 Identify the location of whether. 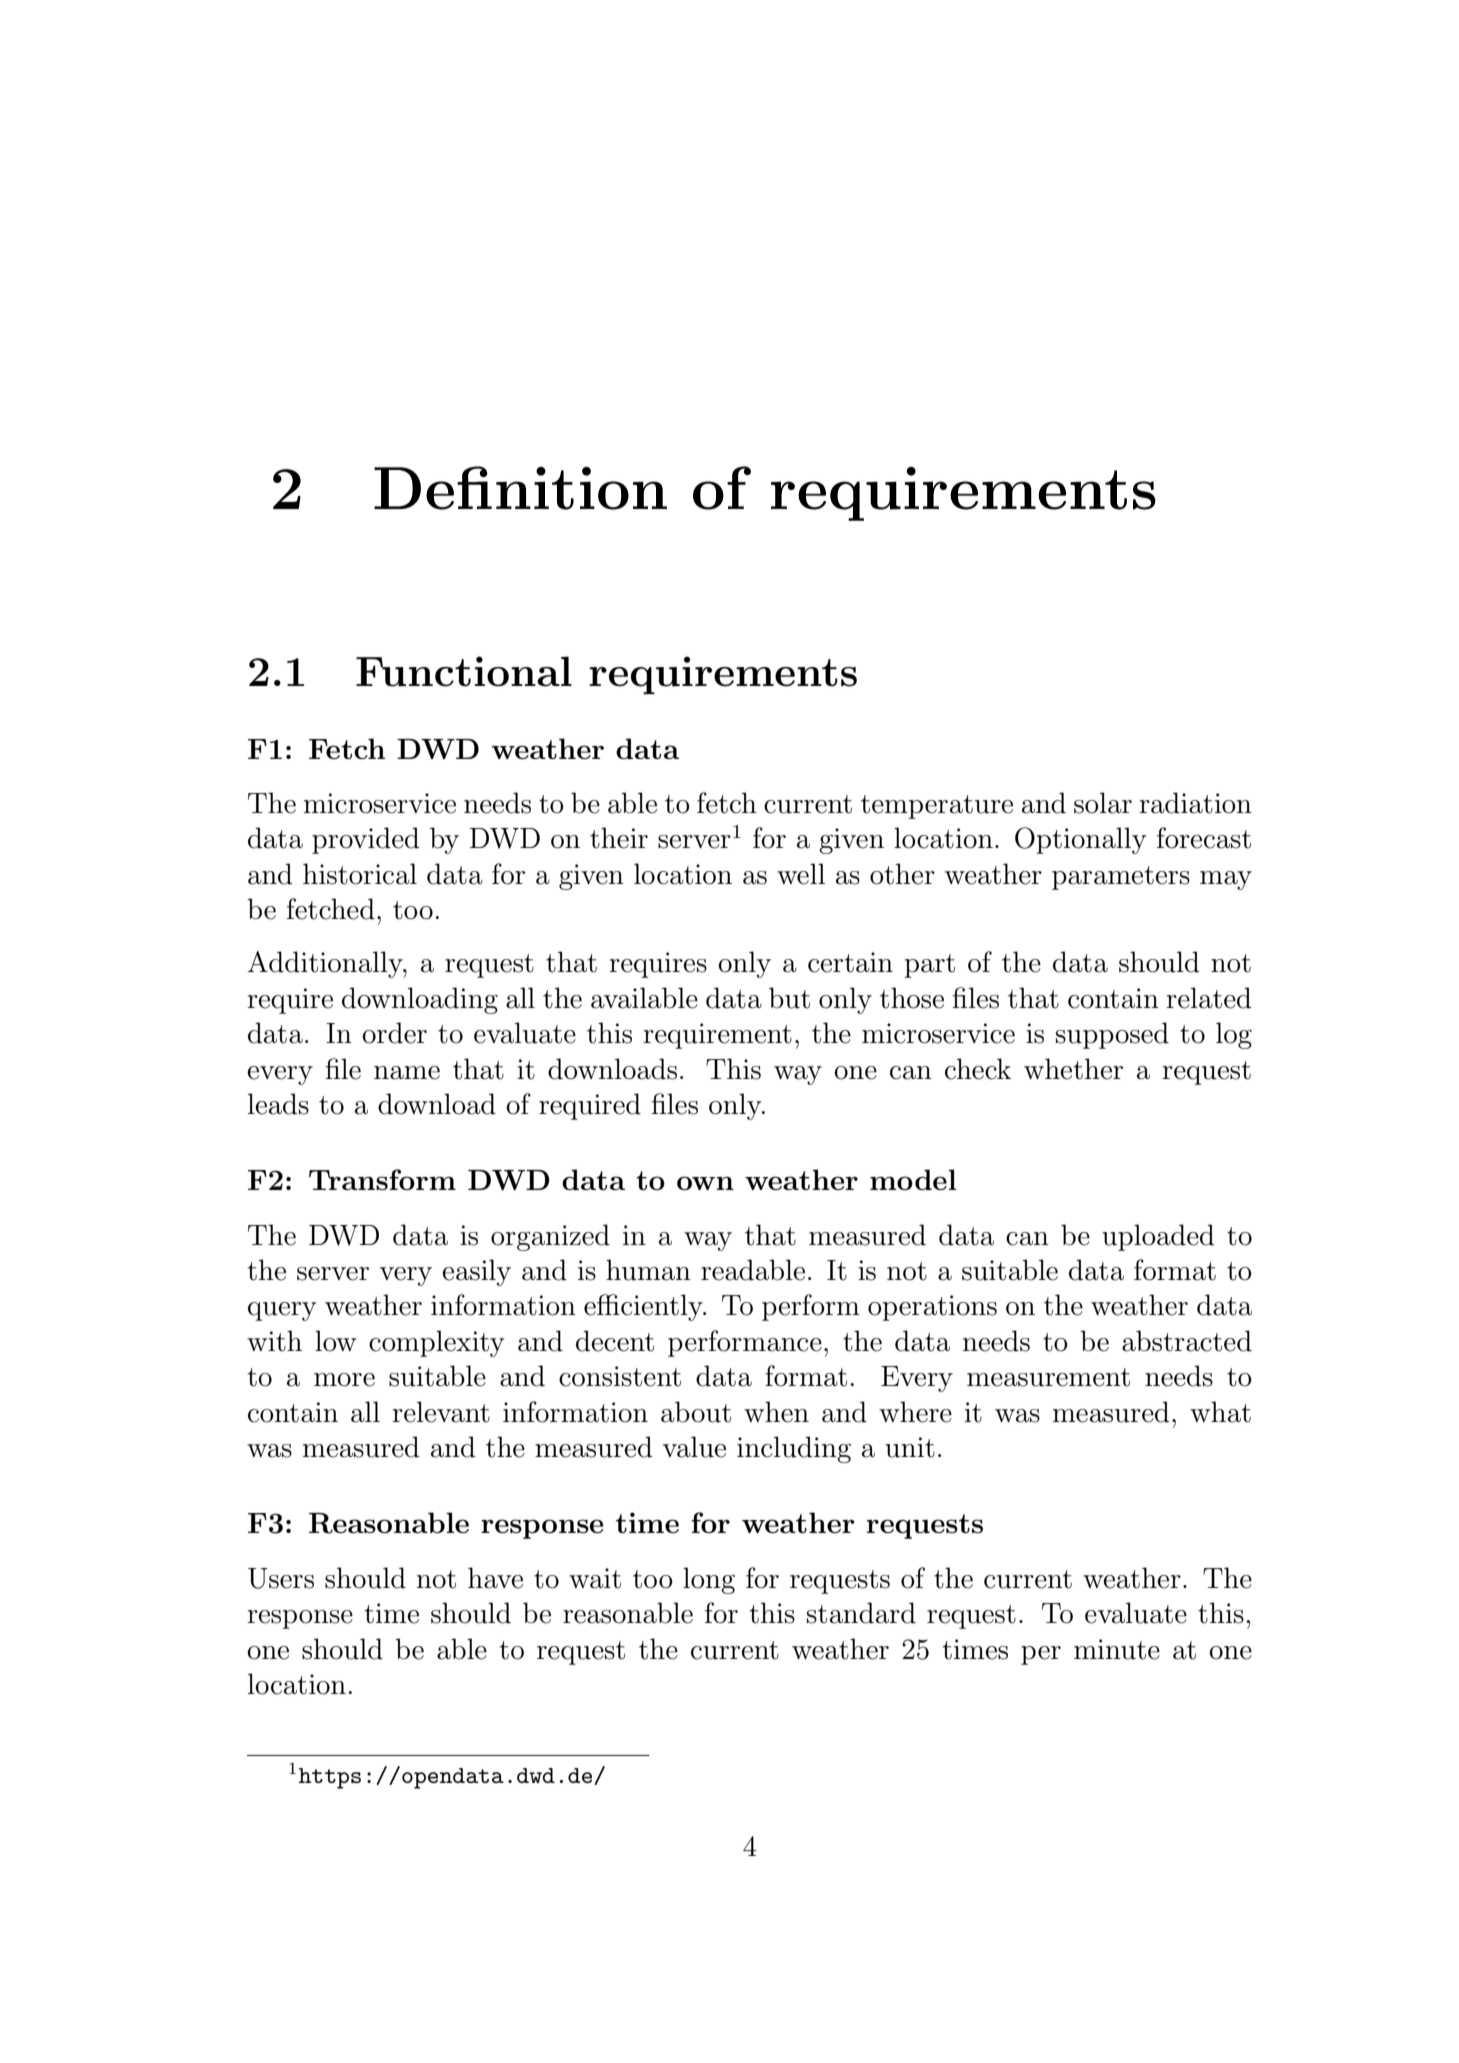
(1073, 1069).
